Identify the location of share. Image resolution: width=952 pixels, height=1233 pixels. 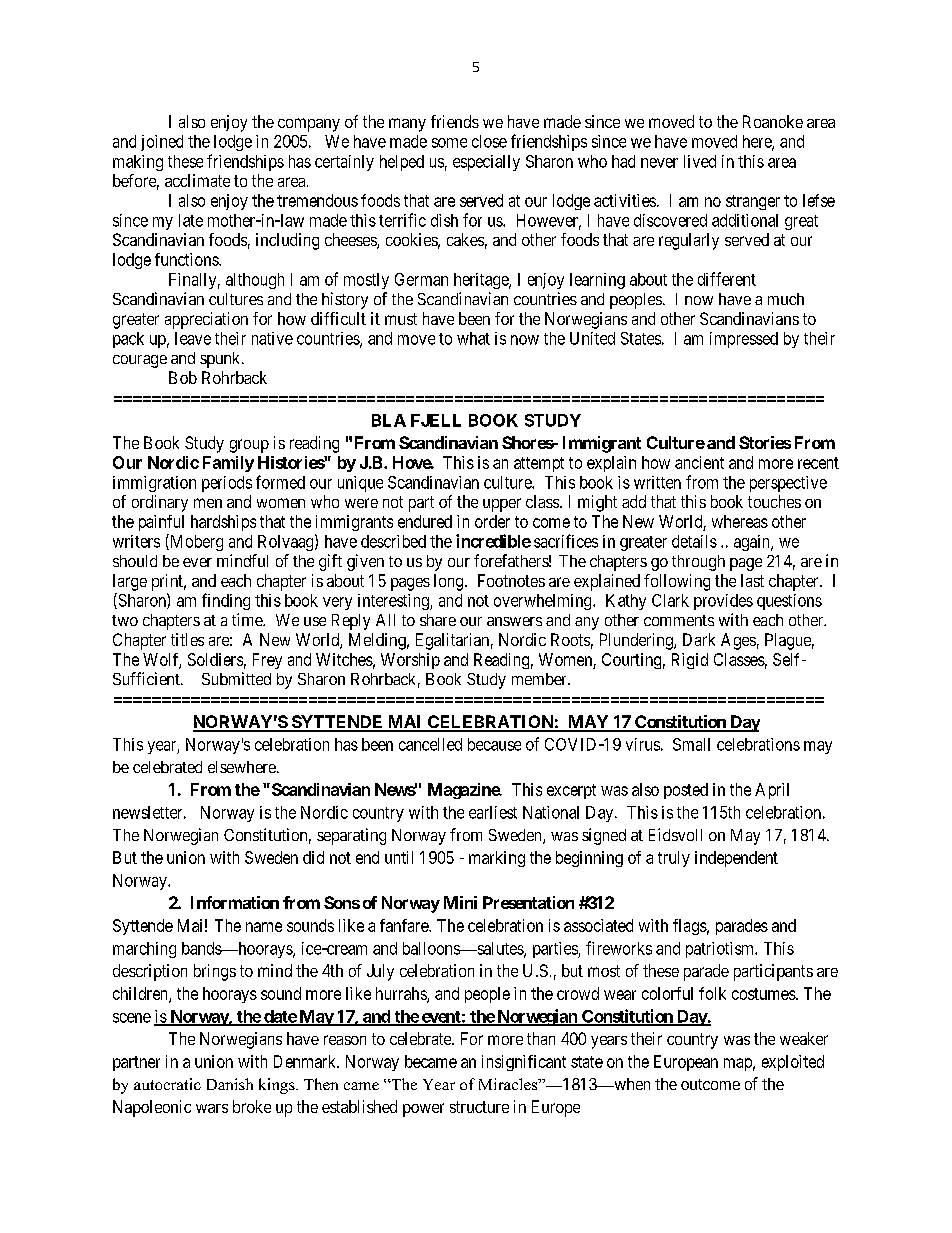
(438, 620).
